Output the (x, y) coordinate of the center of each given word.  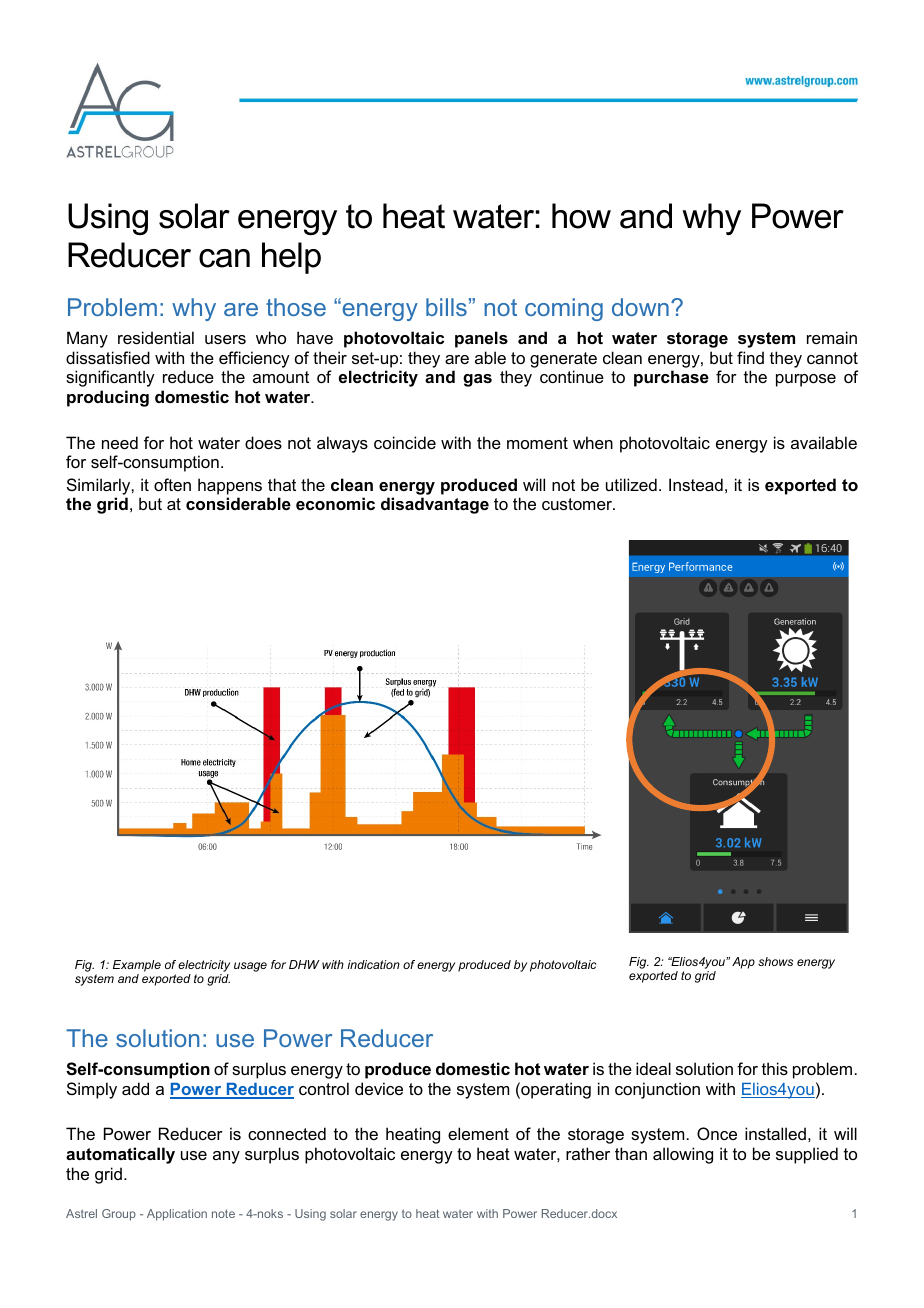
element (478, 1133)
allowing (683, 1155)
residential (156, 337)
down (640, 307)
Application (177, 1215)
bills (446, 307)
